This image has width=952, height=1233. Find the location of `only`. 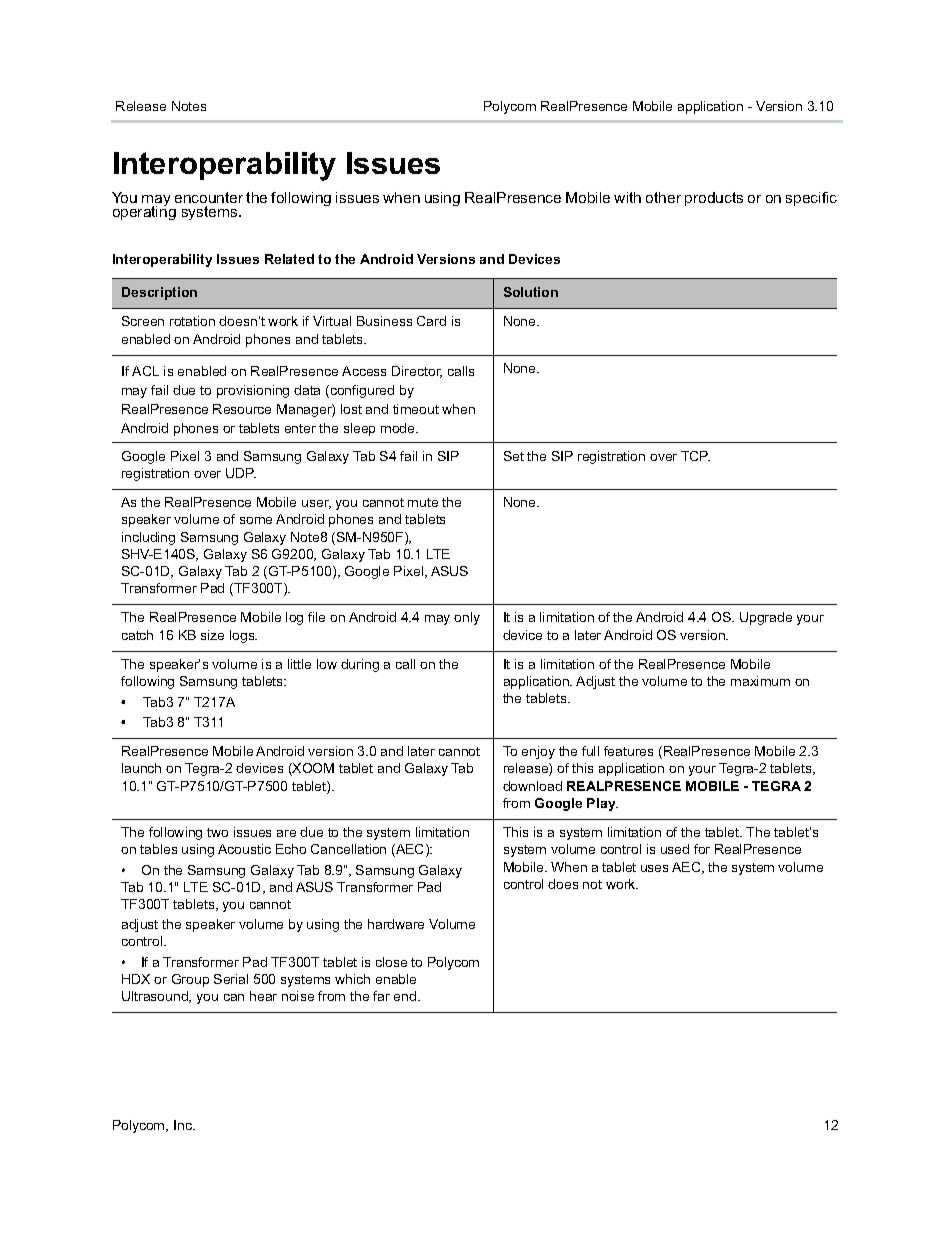

only is located at coordinates (467, 618).
